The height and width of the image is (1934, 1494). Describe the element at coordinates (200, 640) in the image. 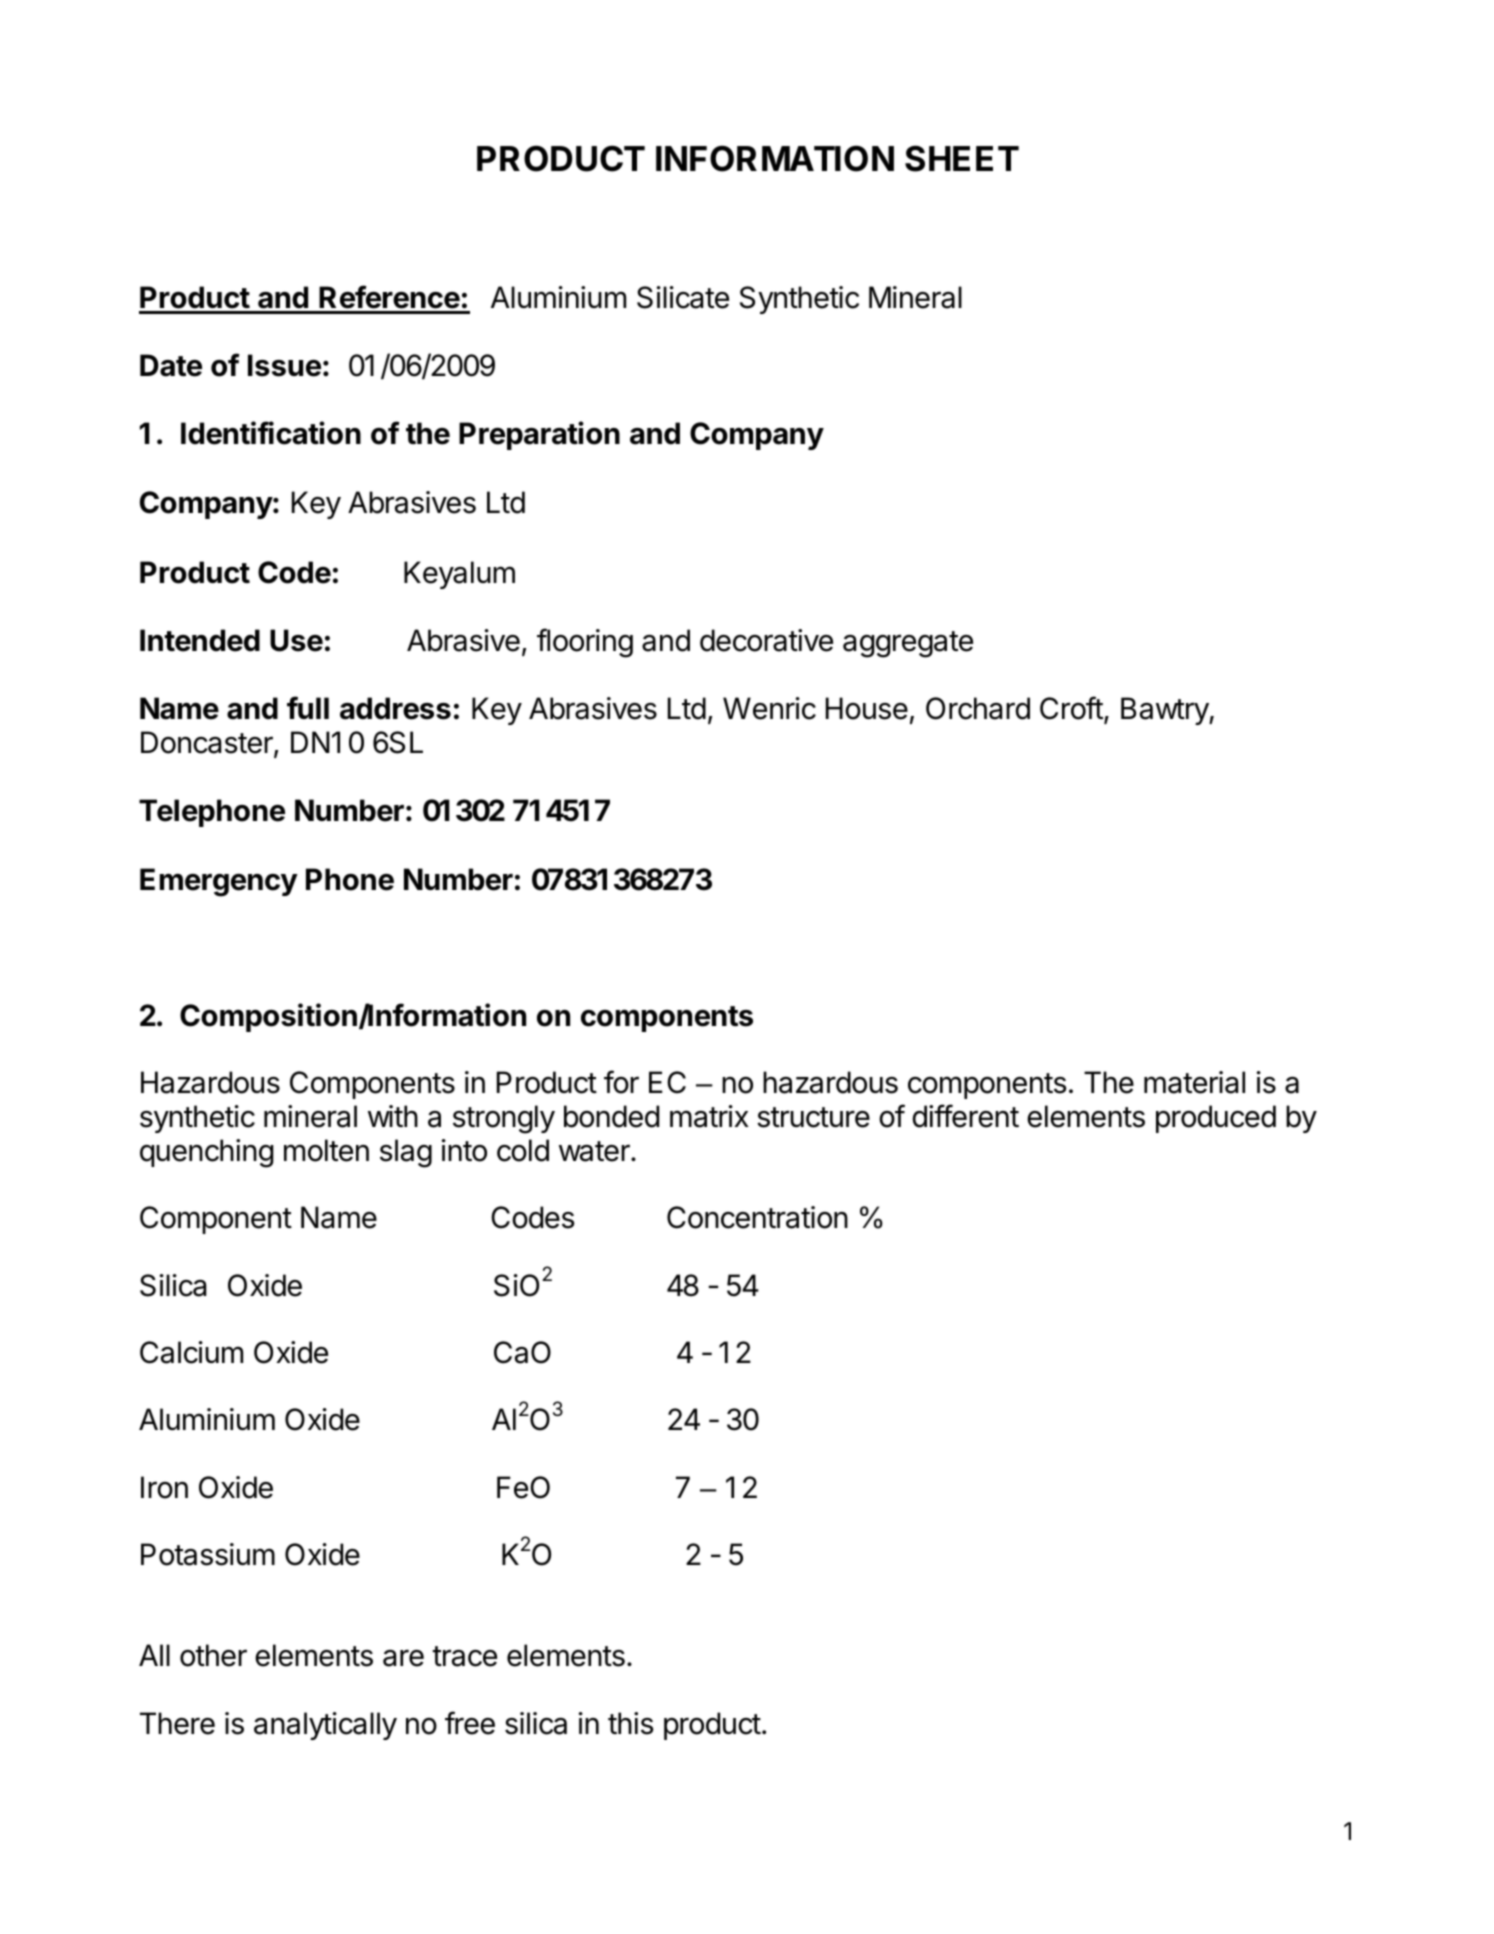

I see `Intended` at that location.
